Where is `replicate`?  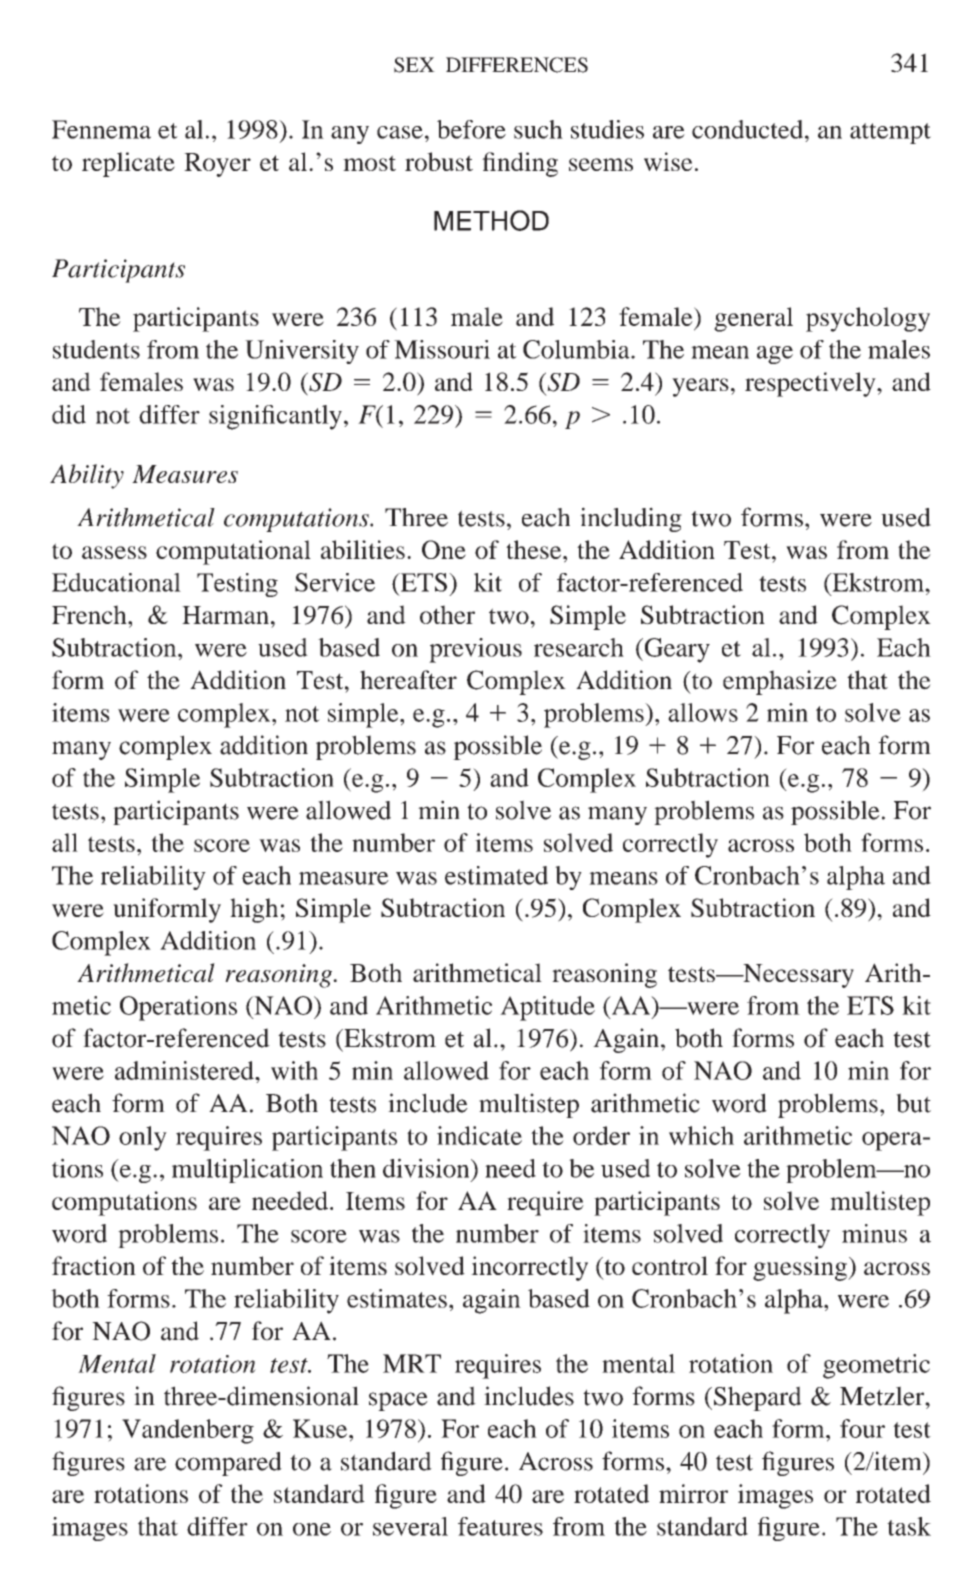 replicate is located at coordinates (128, 164).
